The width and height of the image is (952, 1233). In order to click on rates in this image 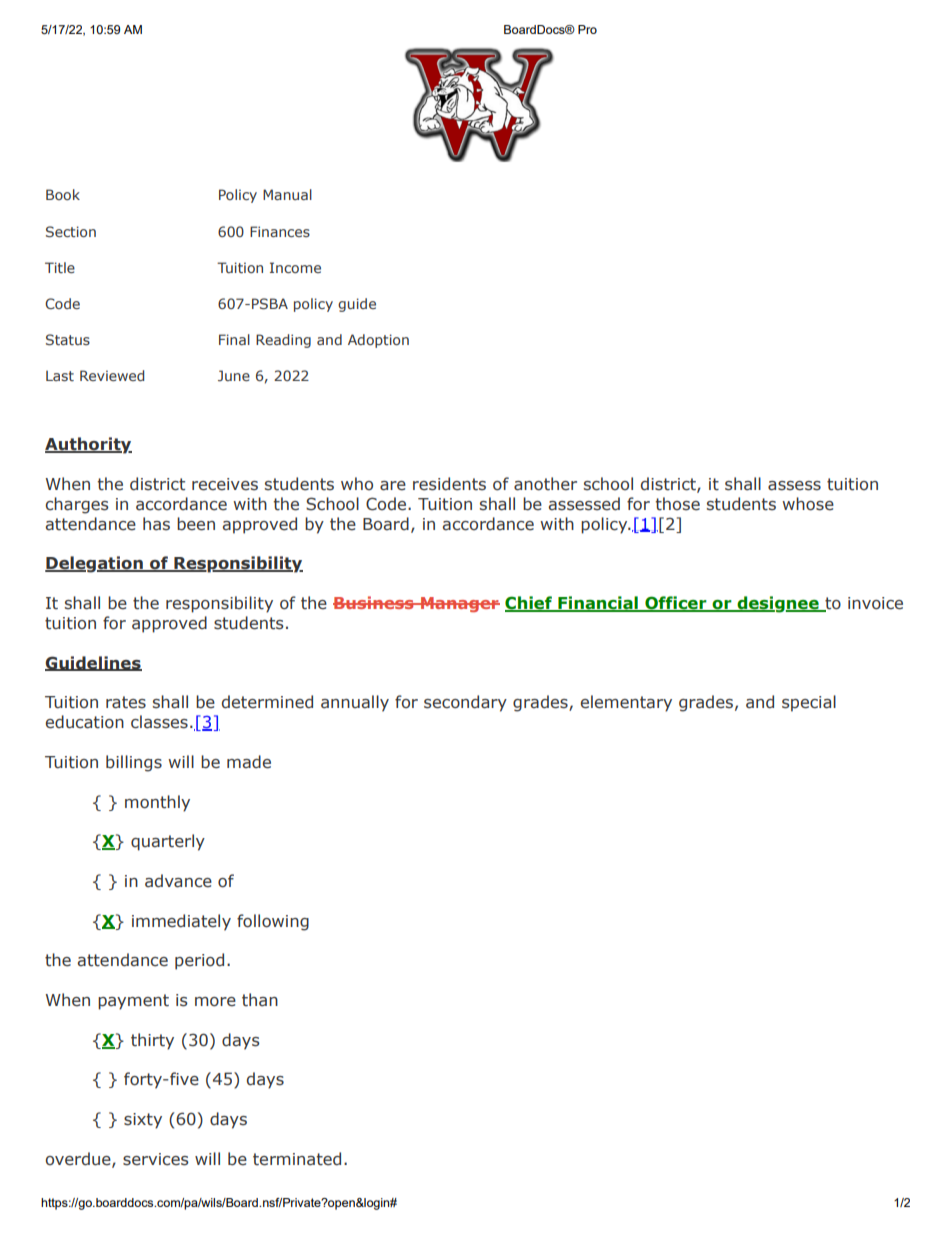, I will do `click(126, 702)`.
